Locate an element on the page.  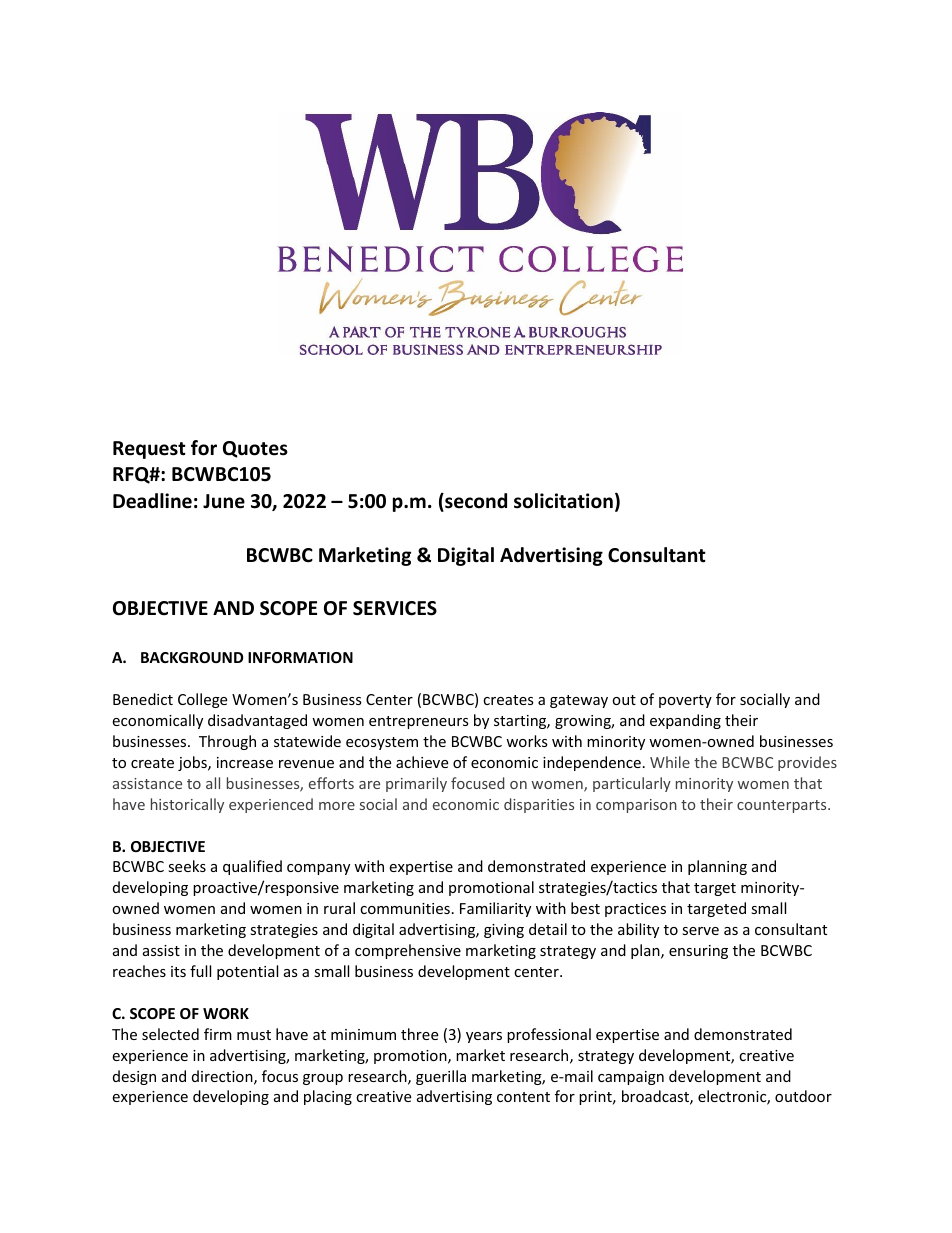
SERVICES is located at coordinates (395, 608).
